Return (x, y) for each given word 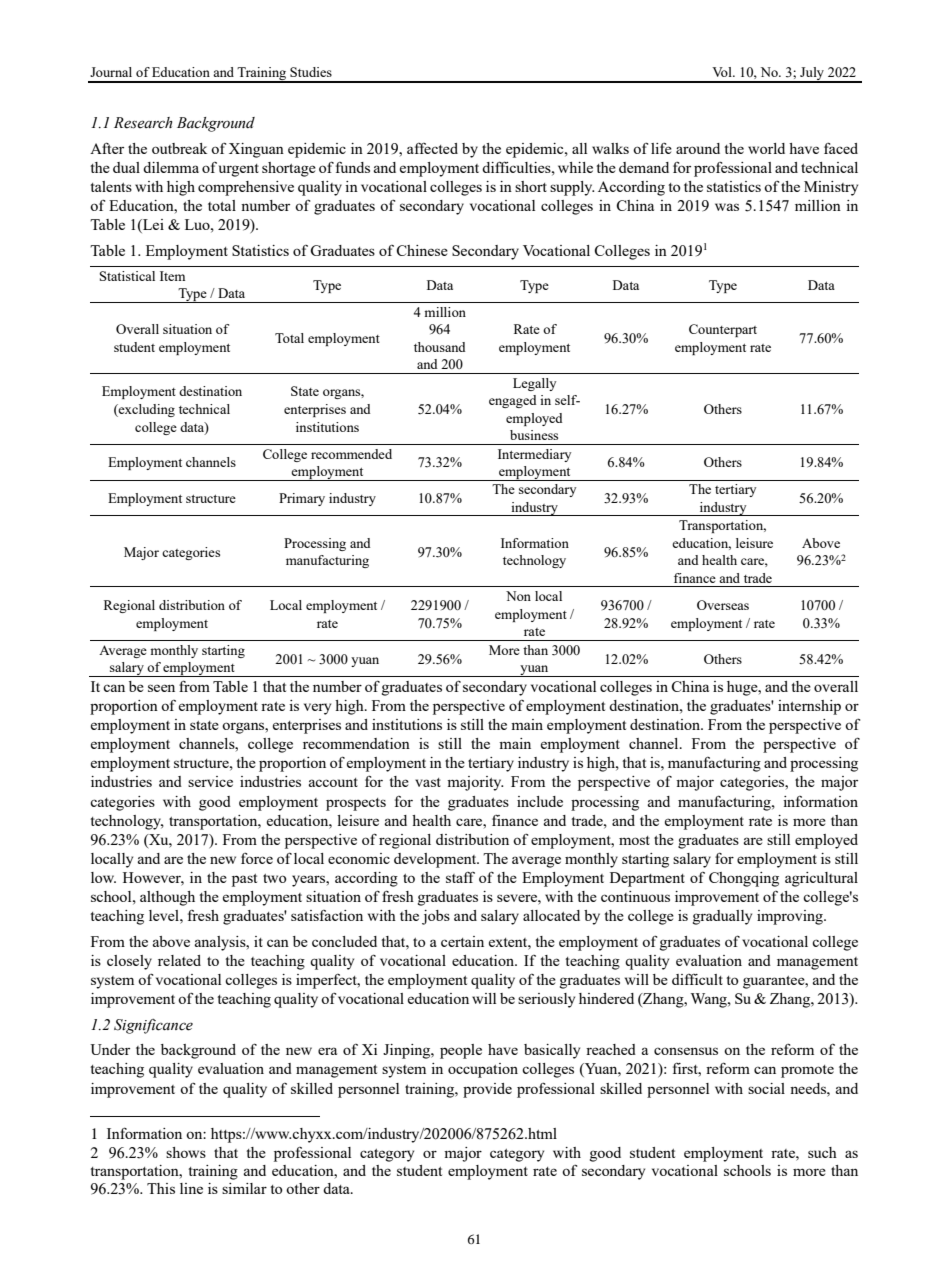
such (822, 1152)
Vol (723, 72)
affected (432, 148)
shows (186, 1152)
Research (143, 123)
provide (487, 1090)
